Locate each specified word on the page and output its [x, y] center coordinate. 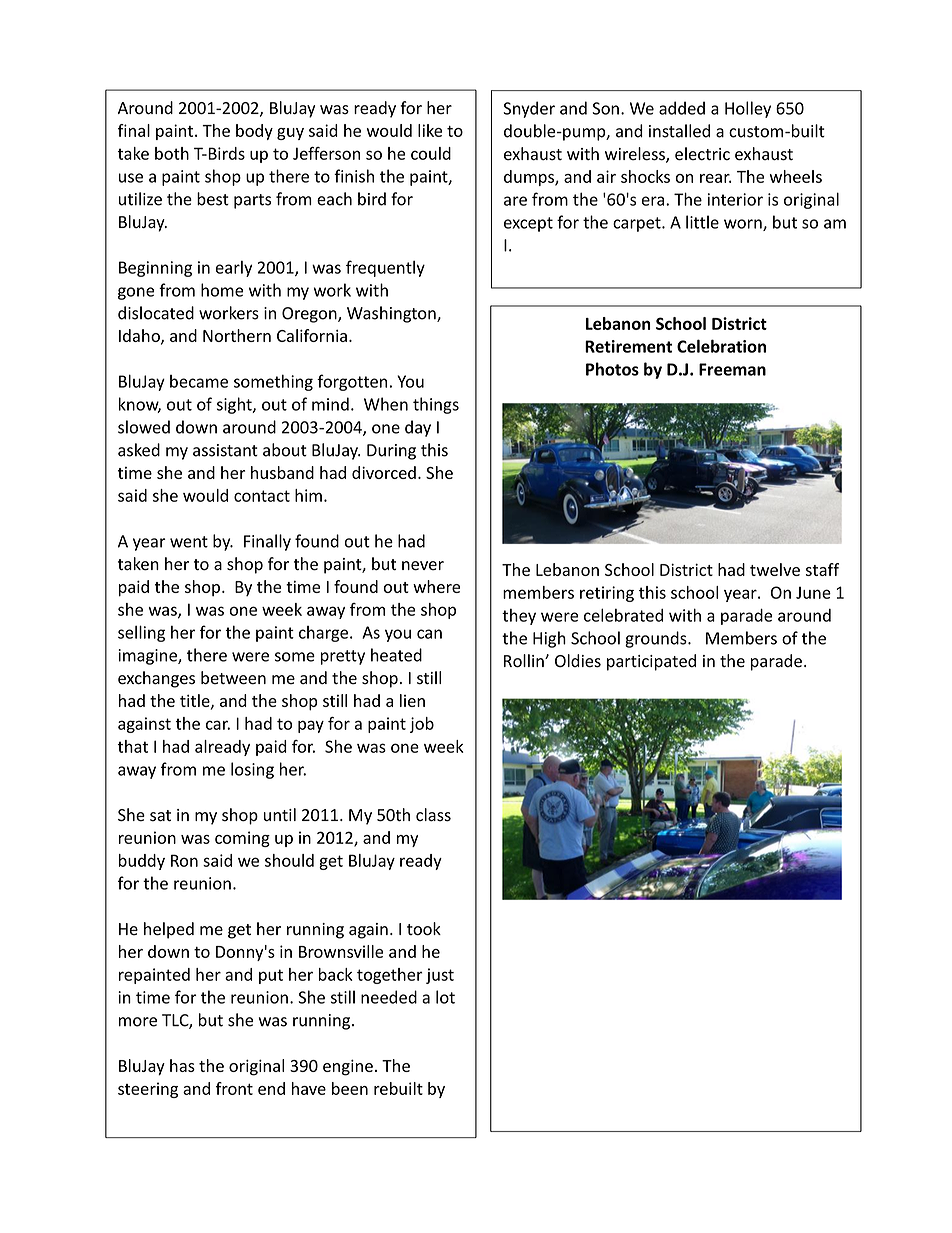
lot [445, 997]
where [436, 586]
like [430, 130]
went [189, 542]
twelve [775, 569]
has [182, 1065]
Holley [748, 109]
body [254, 132]
